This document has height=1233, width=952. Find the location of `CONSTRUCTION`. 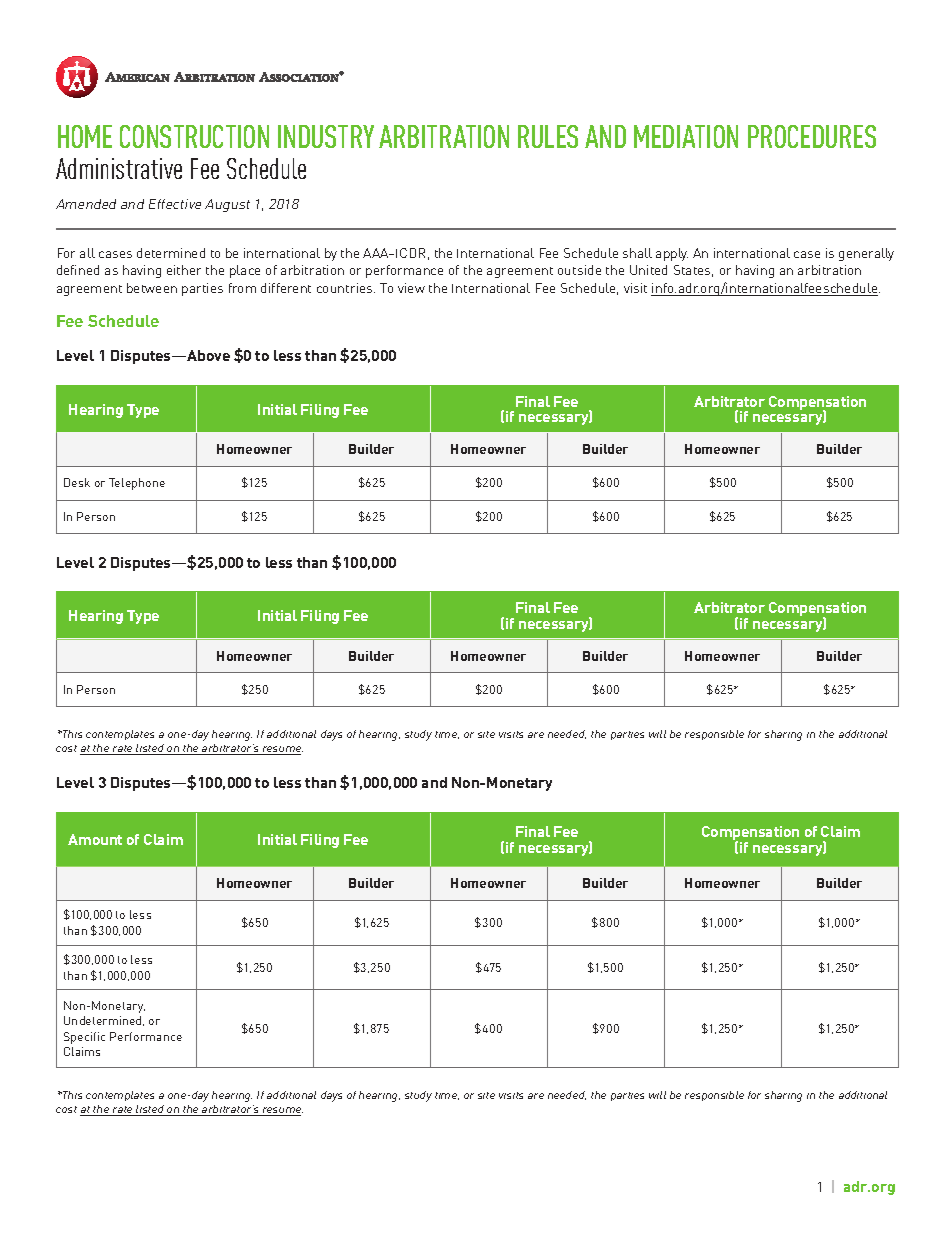

CONSTRUCTION is located at coordinates (194, 136).
